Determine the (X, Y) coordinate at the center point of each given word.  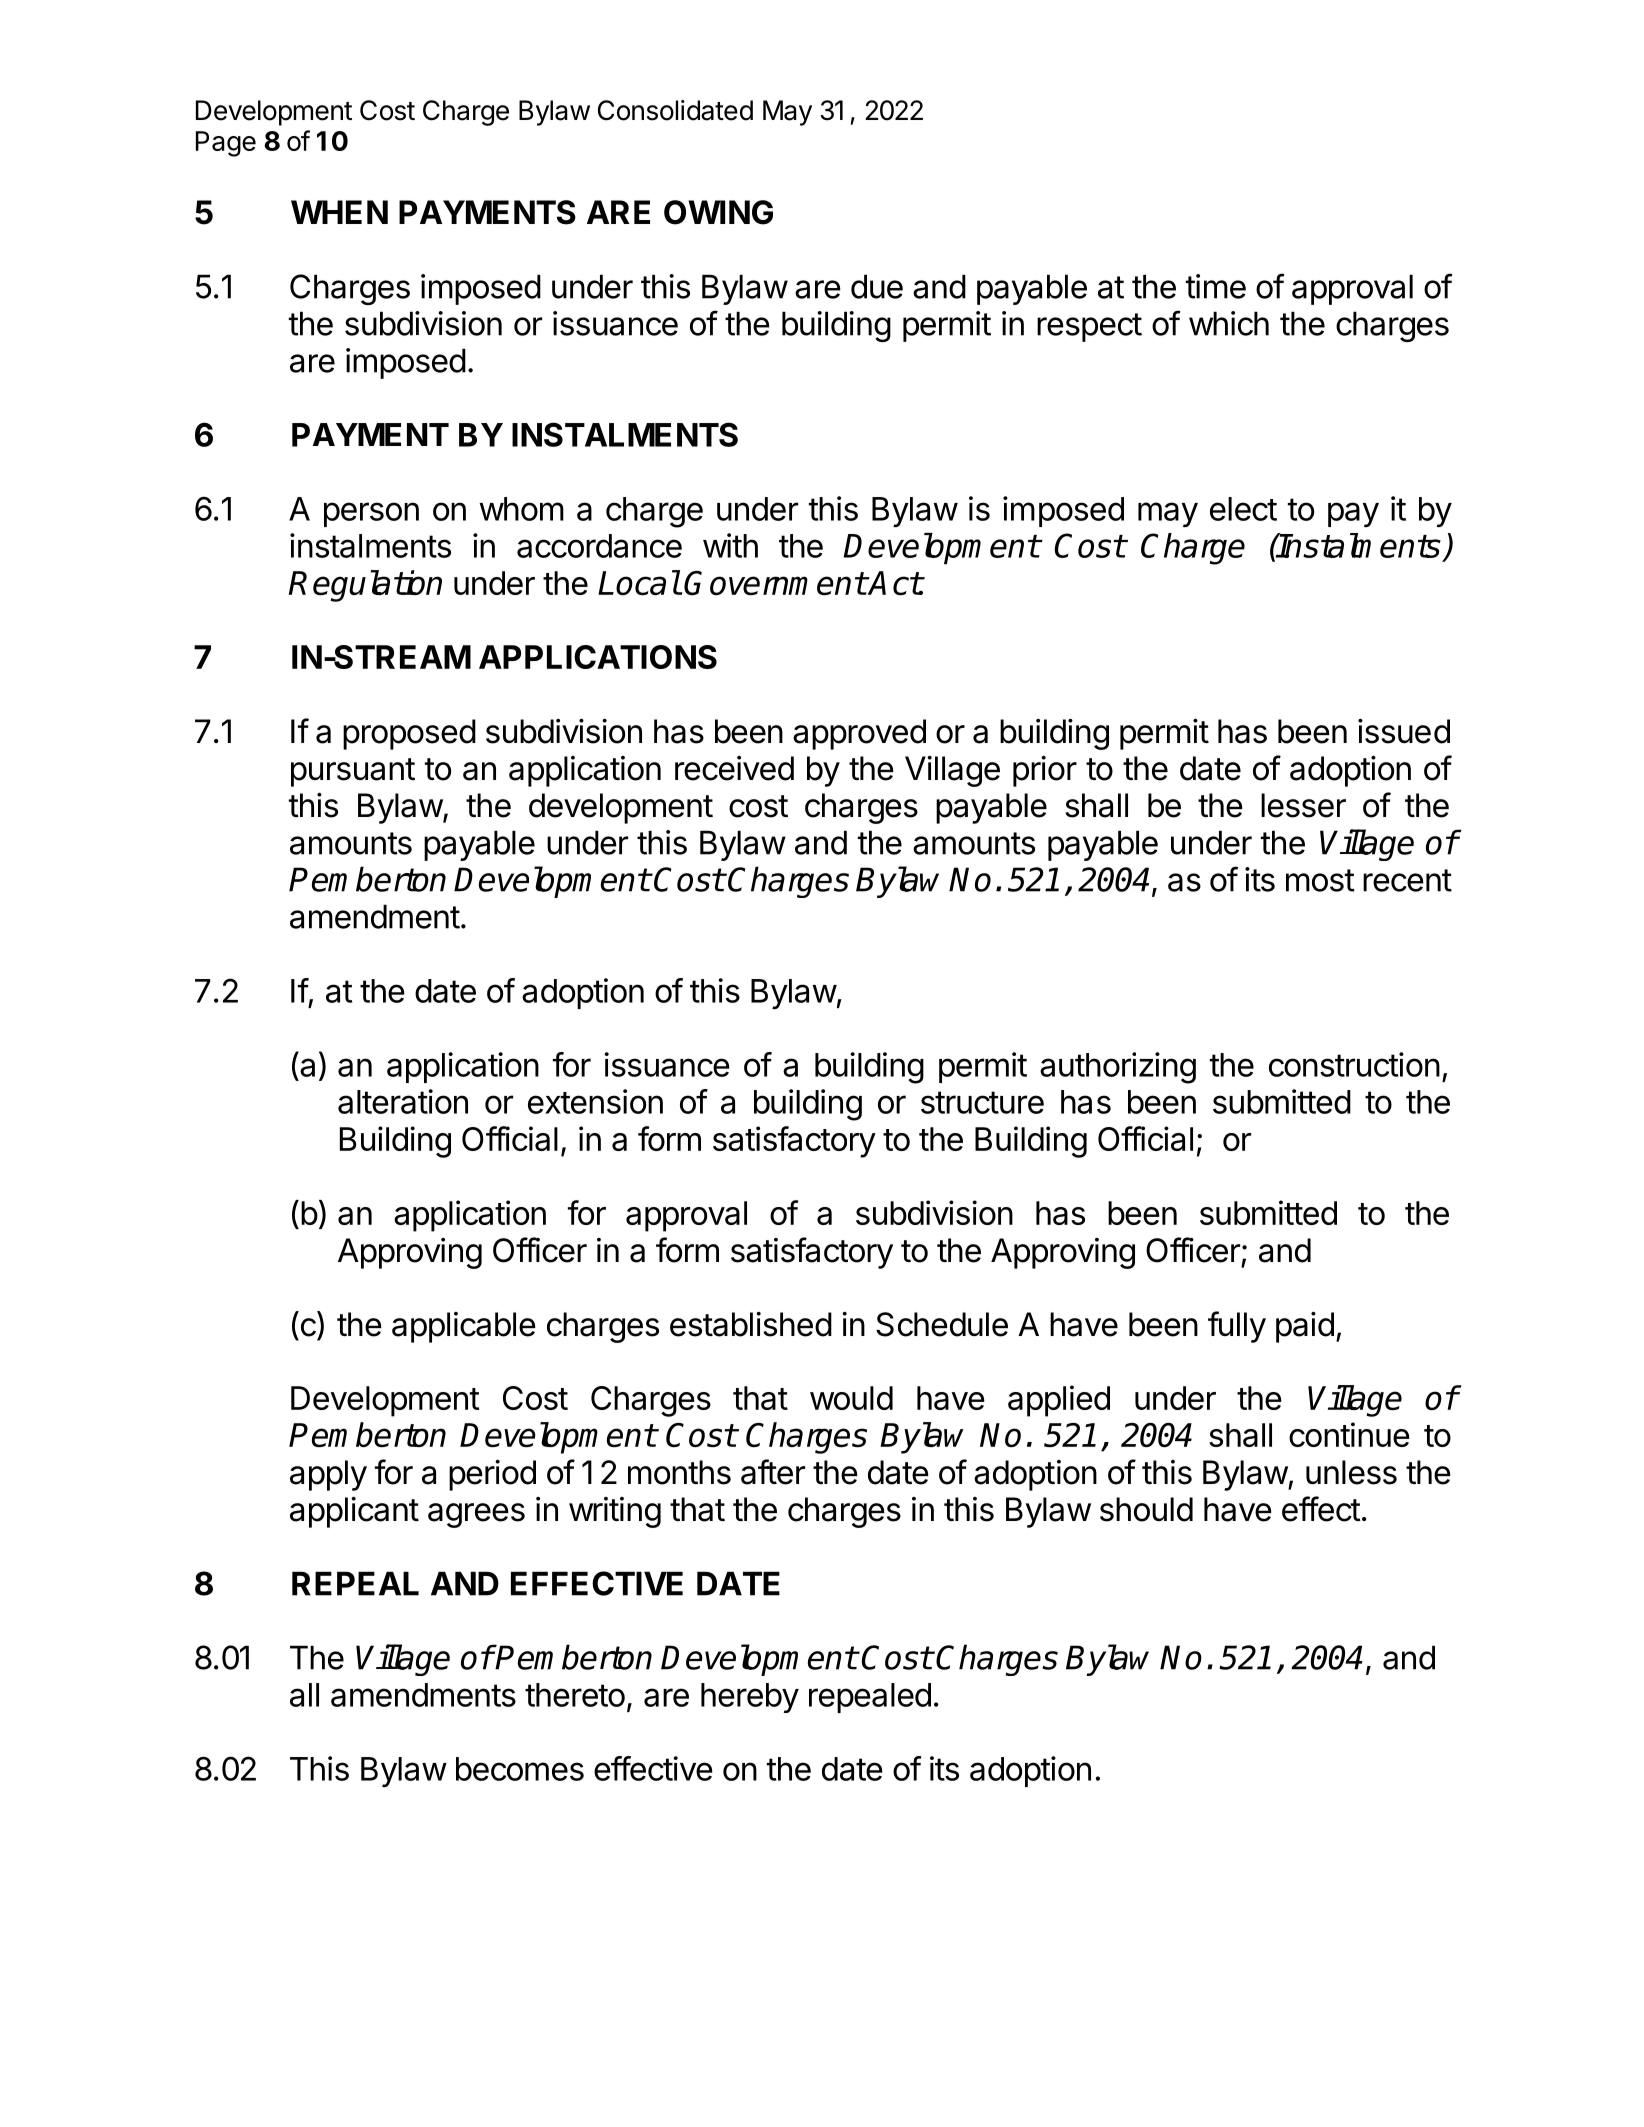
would (851, 1398)
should (1146, 1509)
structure (982, 1102)
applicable (464, 1327)
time (1216, 286)
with (730, 545)
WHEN (339, 212)
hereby (750, 1698)
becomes (520, 1769)
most (1320, 880)
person (371, 514)
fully (1237, 1327)
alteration (403, 1101)
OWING (718, 212)
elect (1243, 509)
